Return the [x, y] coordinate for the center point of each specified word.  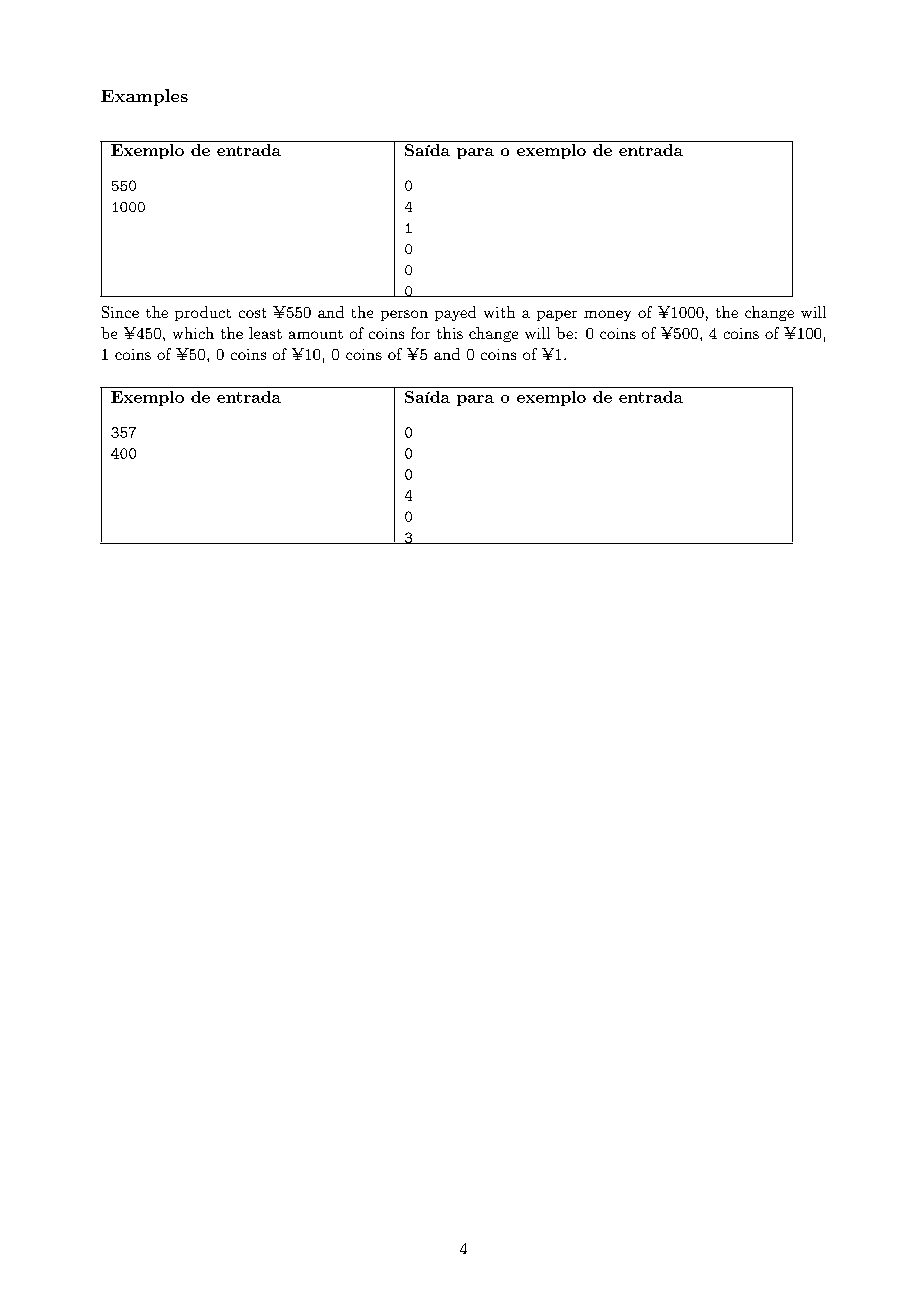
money [607, 315]
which [193, 333]
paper [557, 315]
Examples [144, 97]
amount [316, 334]
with [499, 312]
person [404, 315]
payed [455, 313]
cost [252, 313]
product [203, 313]
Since [120, 312]
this [450, 333]
